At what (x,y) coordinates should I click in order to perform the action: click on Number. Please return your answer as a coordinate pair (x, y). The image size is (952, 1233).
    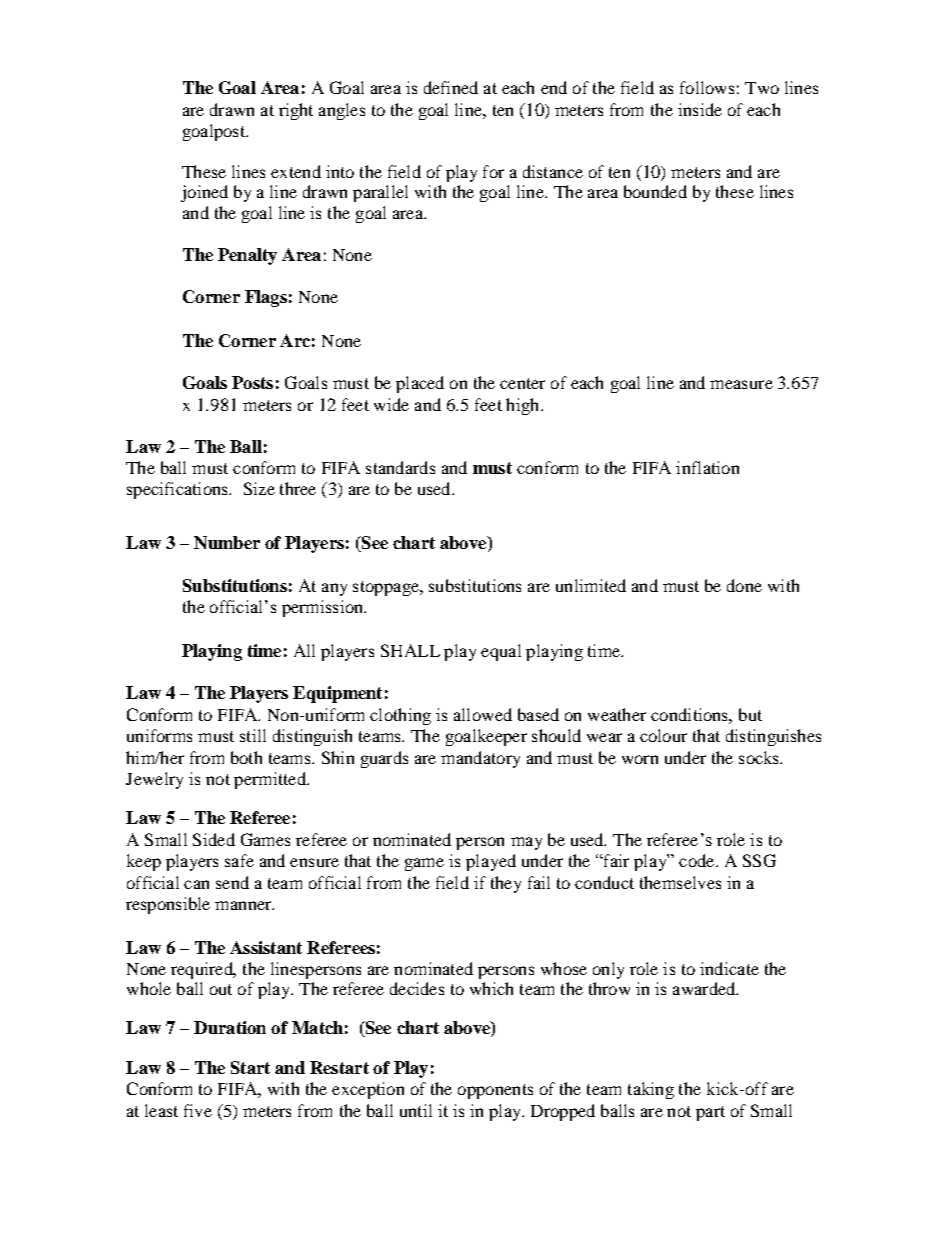
    Looking at the image, I should click on (227, 542).
